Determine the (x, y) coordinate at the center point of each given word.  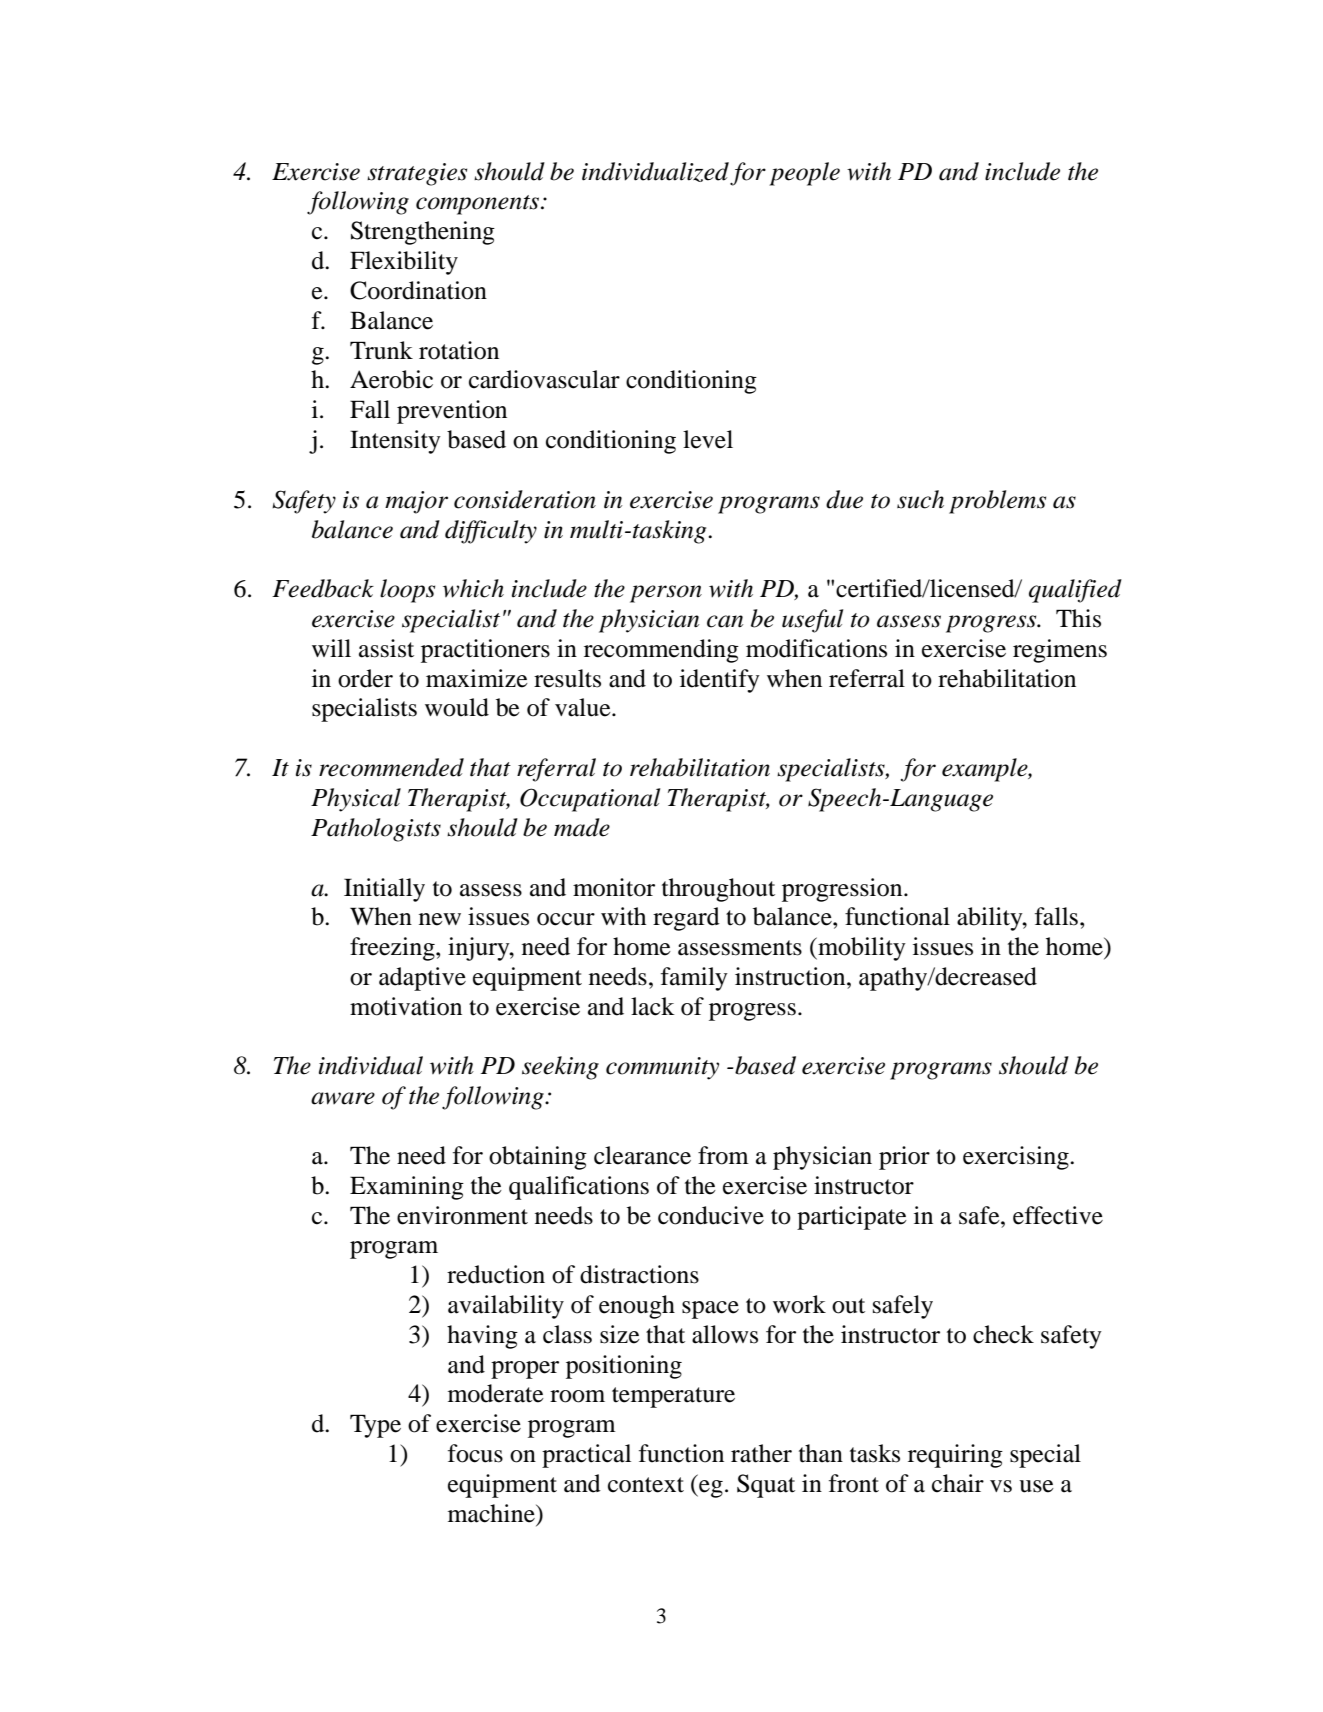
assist (386, 648)
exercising (1017, 1158)
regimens (1060, 651)
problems (997, 502)
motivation (406, 1006)
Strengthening (423, 233)
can (725, 621)
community (662, 1068)
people (804, 174)
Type (375, 1426)
